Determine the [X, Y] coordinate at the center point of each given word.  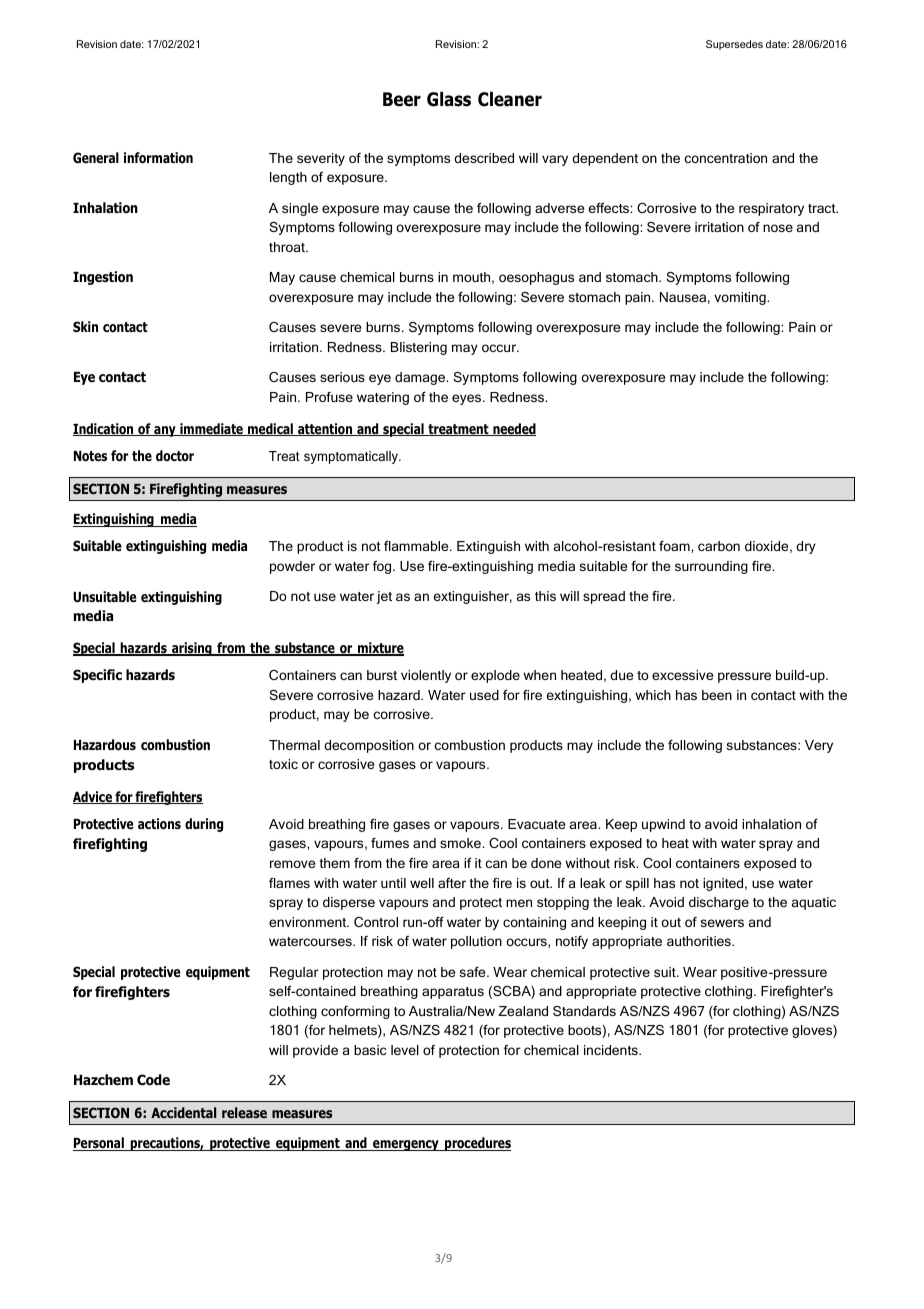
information [158, 158]
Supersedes [734, 45]
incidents [612, 1050]
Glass [449, 99]
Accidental [183, 1112]
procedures [477, 1144]
